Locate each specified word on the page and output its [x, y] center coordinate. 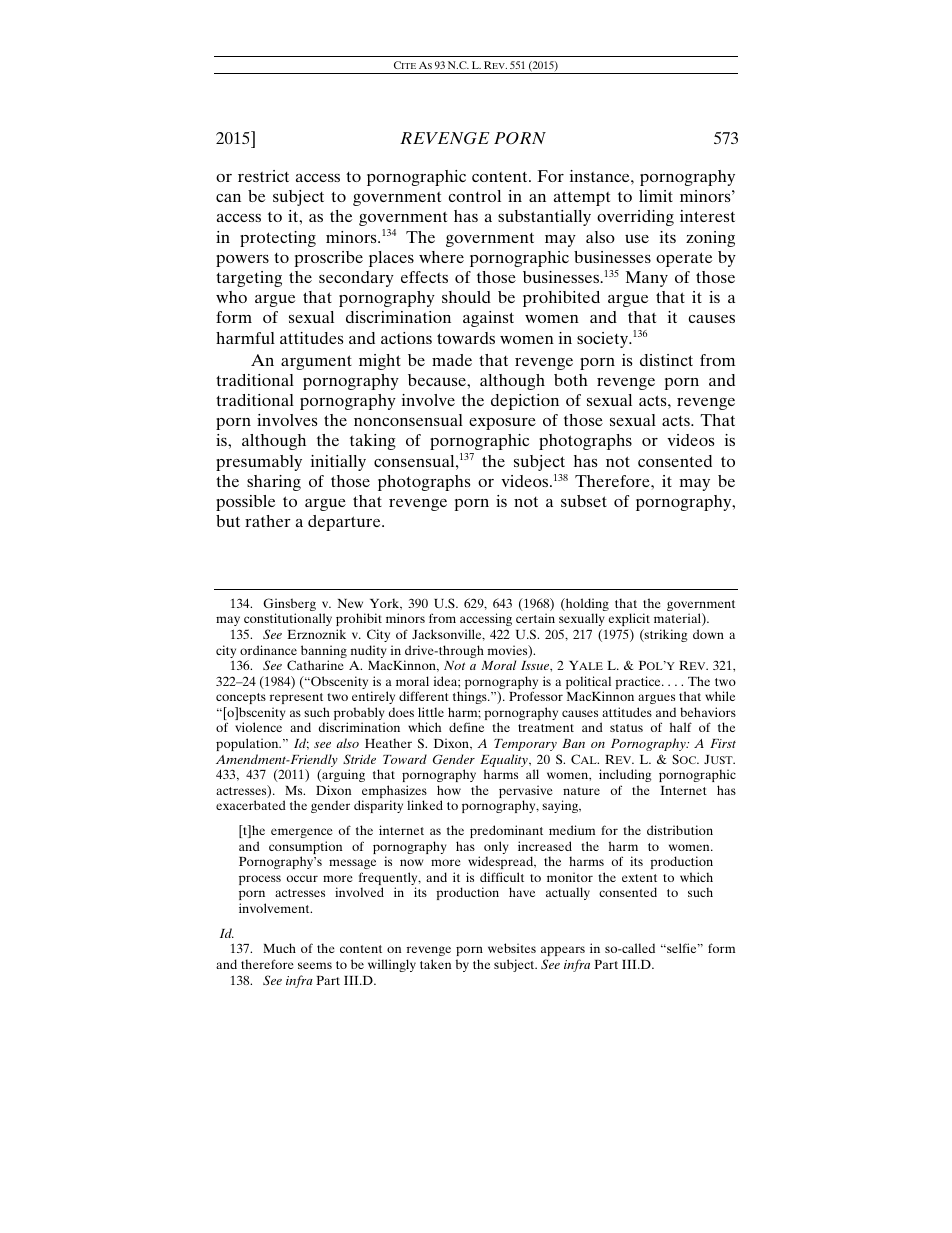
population [248, 744]
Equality [505, 762]
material [678, 619]
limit [656, 196]
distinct [666, 360]
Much [279, 948]
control [475, 196]
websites [512, 948]
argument [316, 362]
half [681, 727]
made [452, 360]
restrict [263, 176]
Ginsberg [289, 606]
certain [535, 618]
